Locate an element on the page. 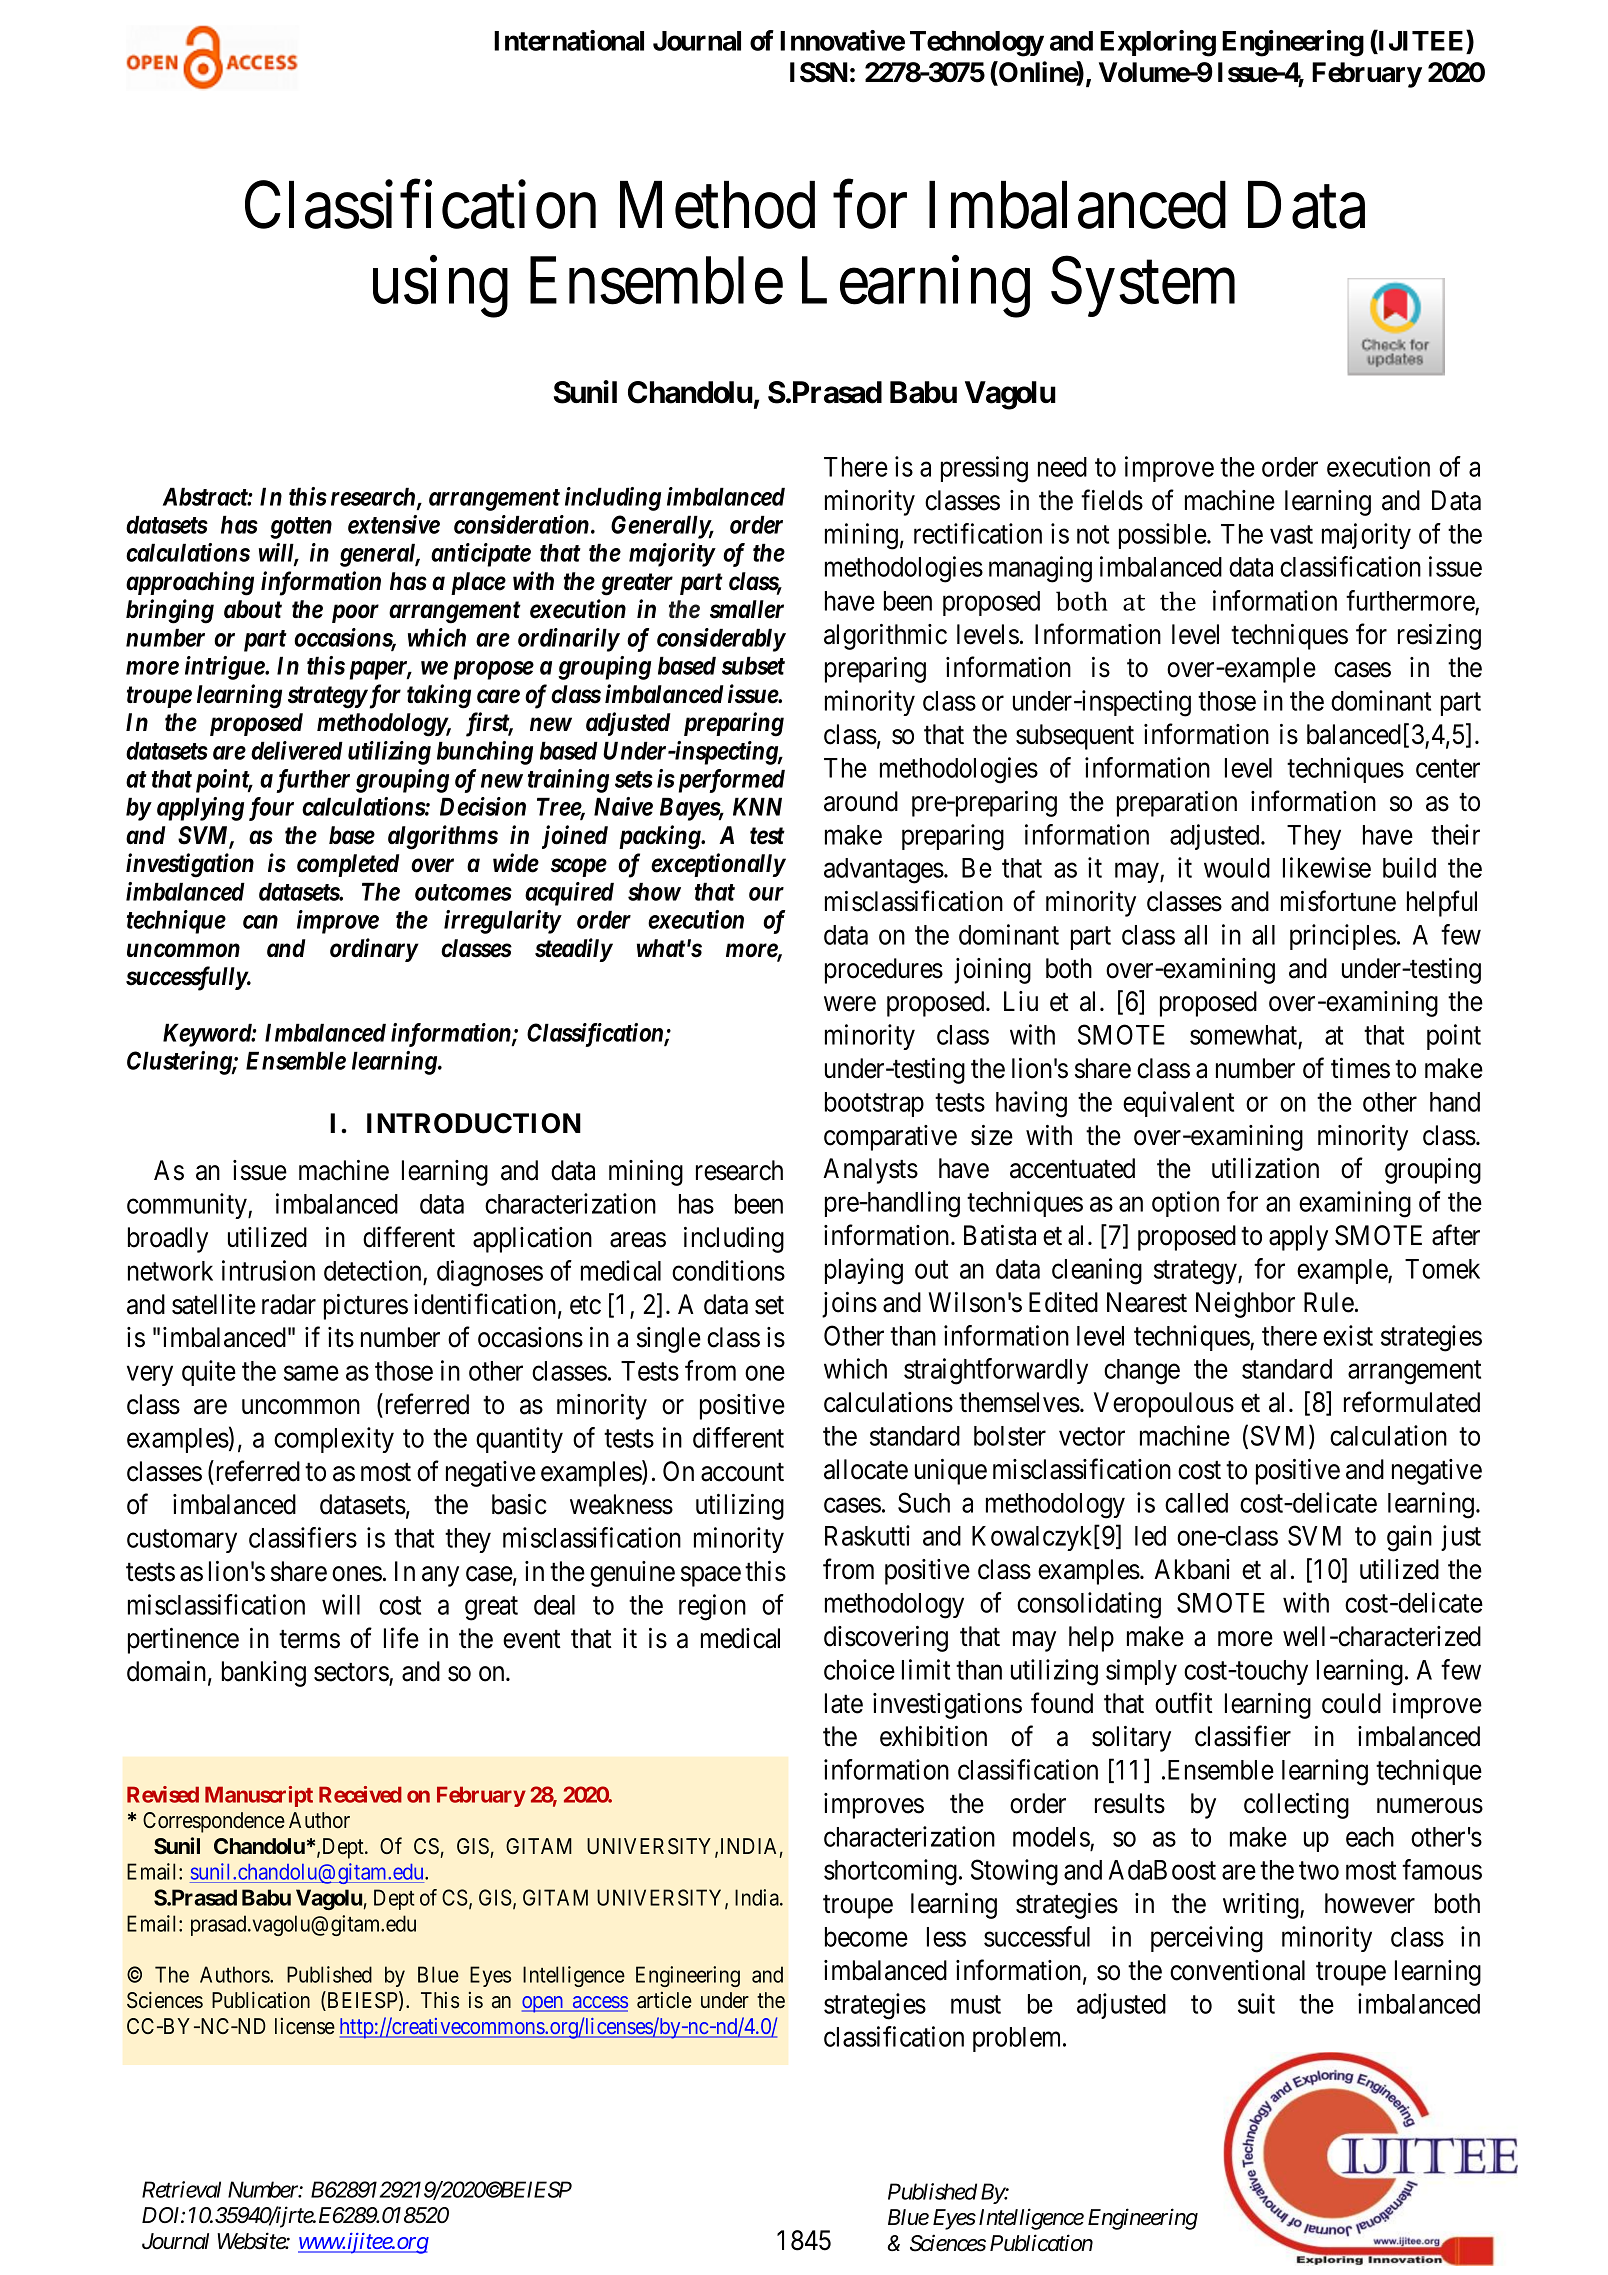 This page has height=2275, width=1608. utilization is located at coordinates (1265, 1168).
